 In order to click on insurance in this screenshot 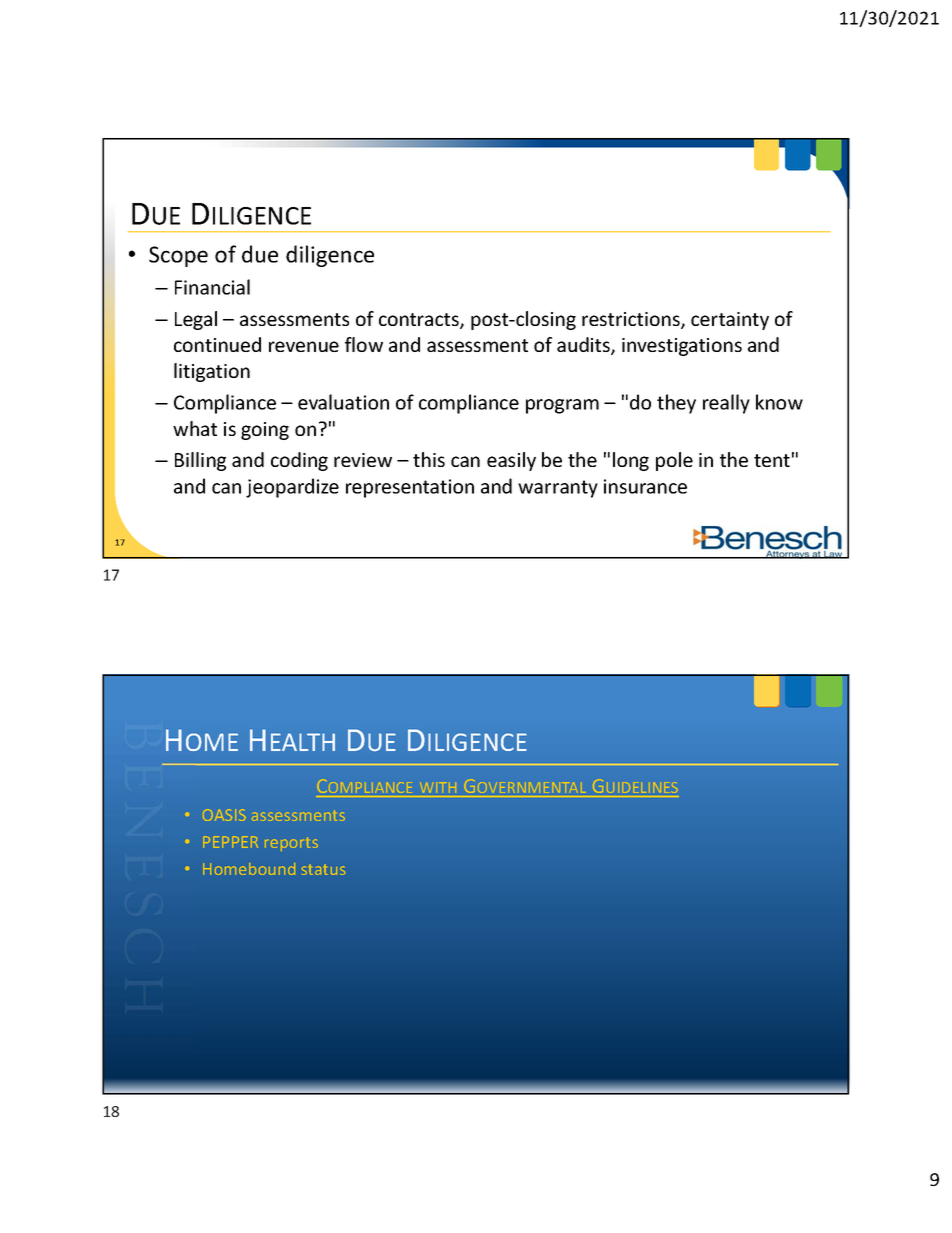, I will do `click(645, 486)`.
